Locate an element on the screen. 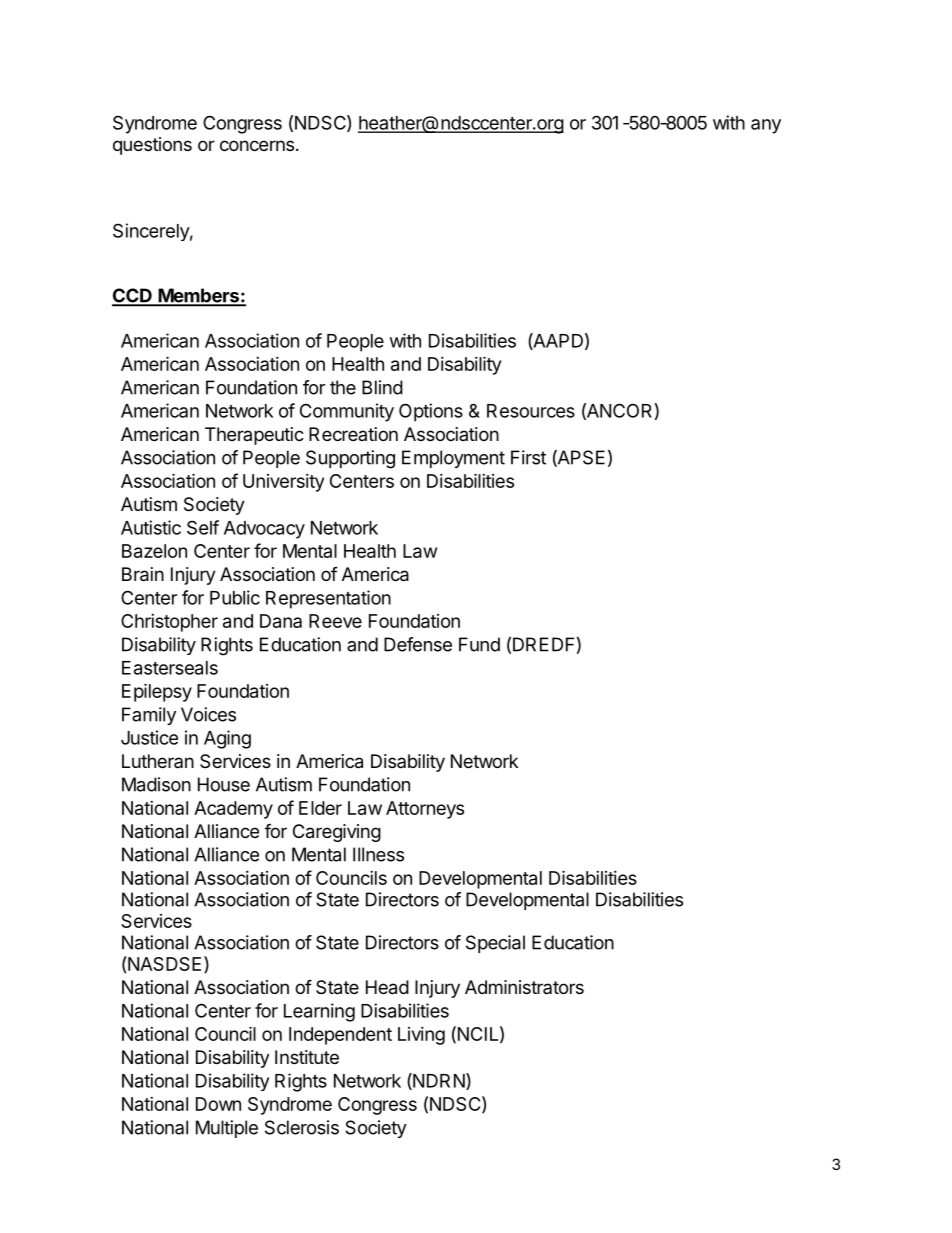 Image resolution: width=952 pixels, height=1233 pixels. Blind is located at coordinates (382, 387).
